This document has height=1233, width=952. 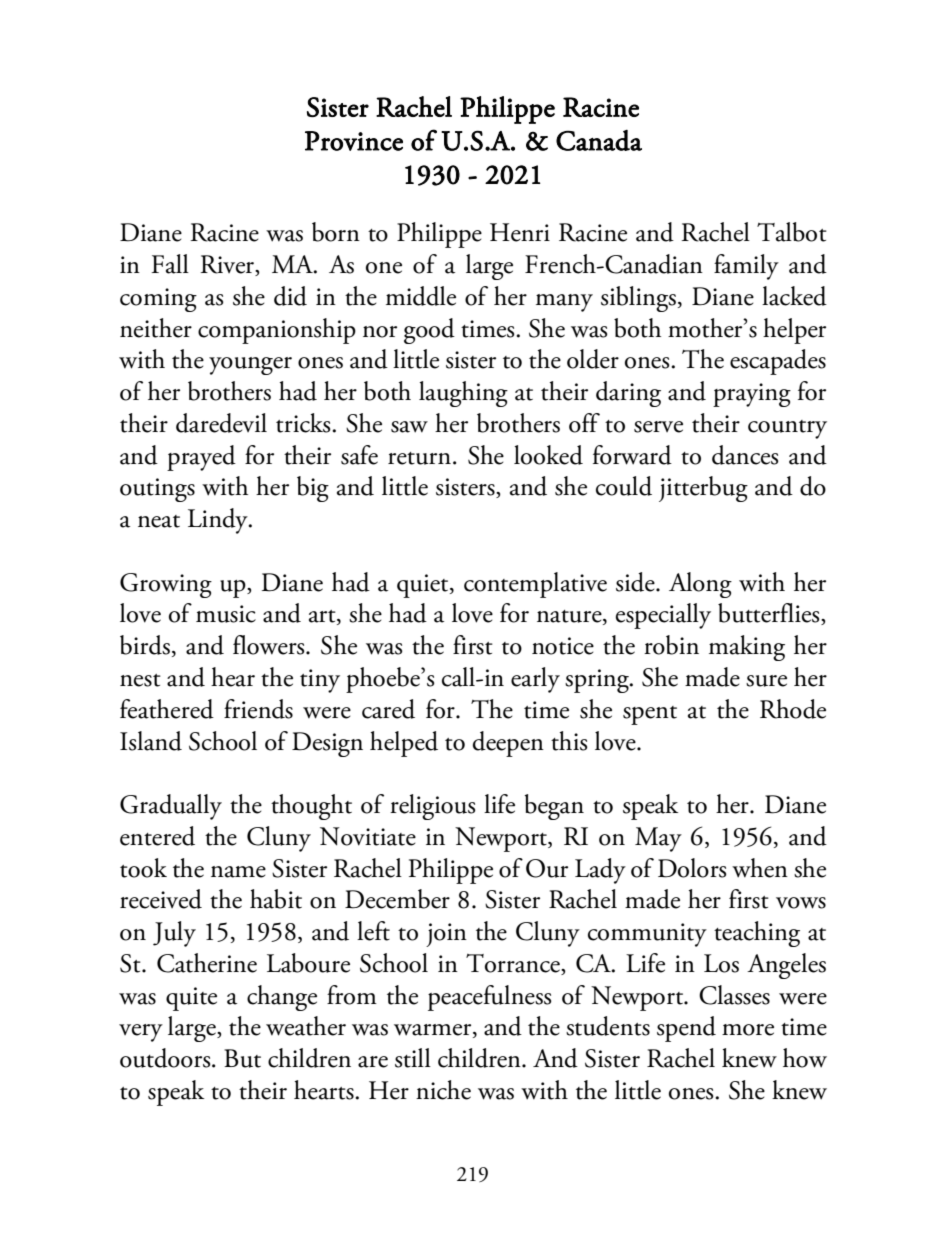 What do you see at coordinates (446, 935) in the document?
I see `join` at bounding box center [446, 935].
